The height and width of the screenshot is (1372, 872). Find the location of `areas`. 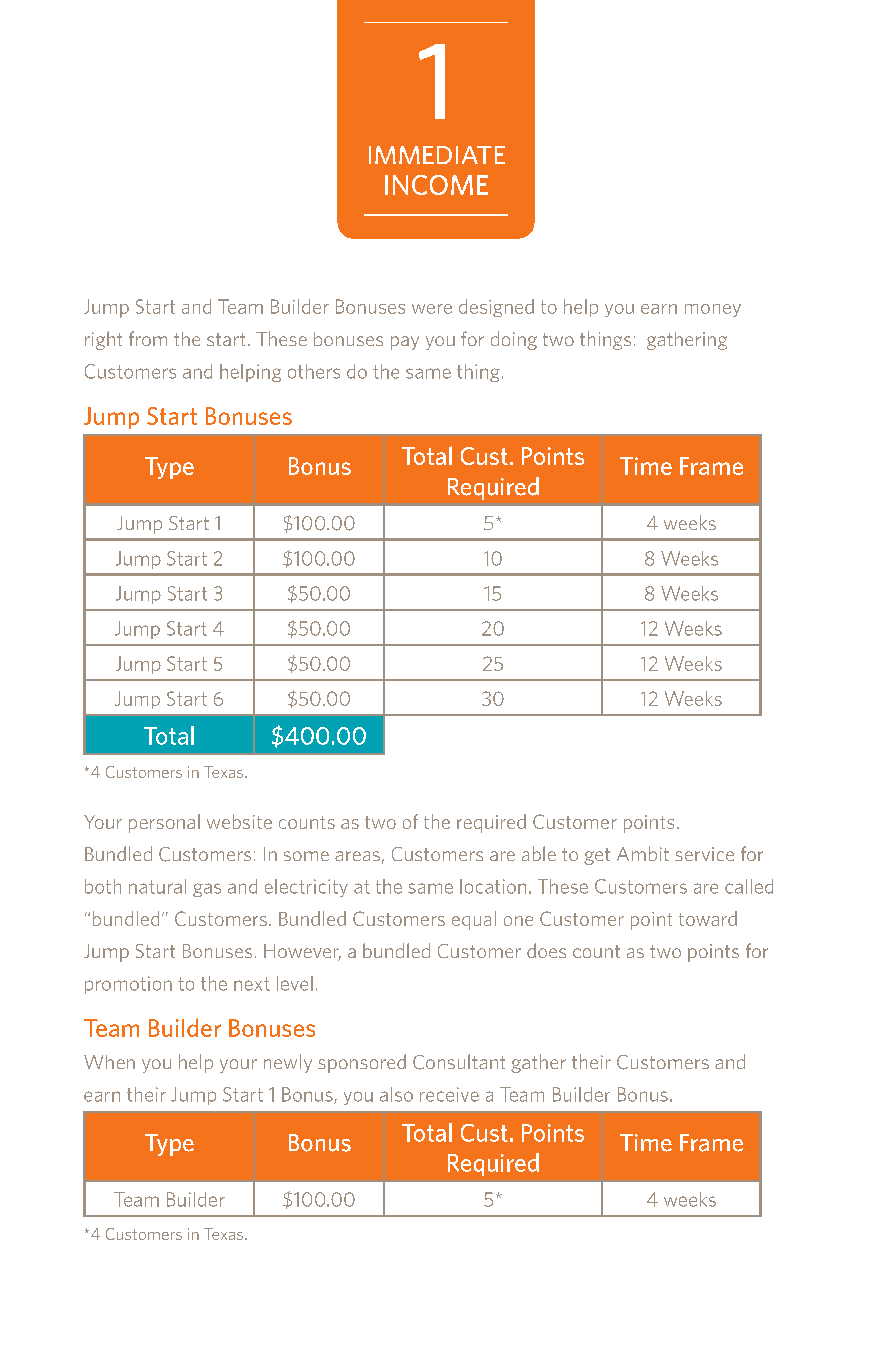

areas is located at coordinates (357, 856).
